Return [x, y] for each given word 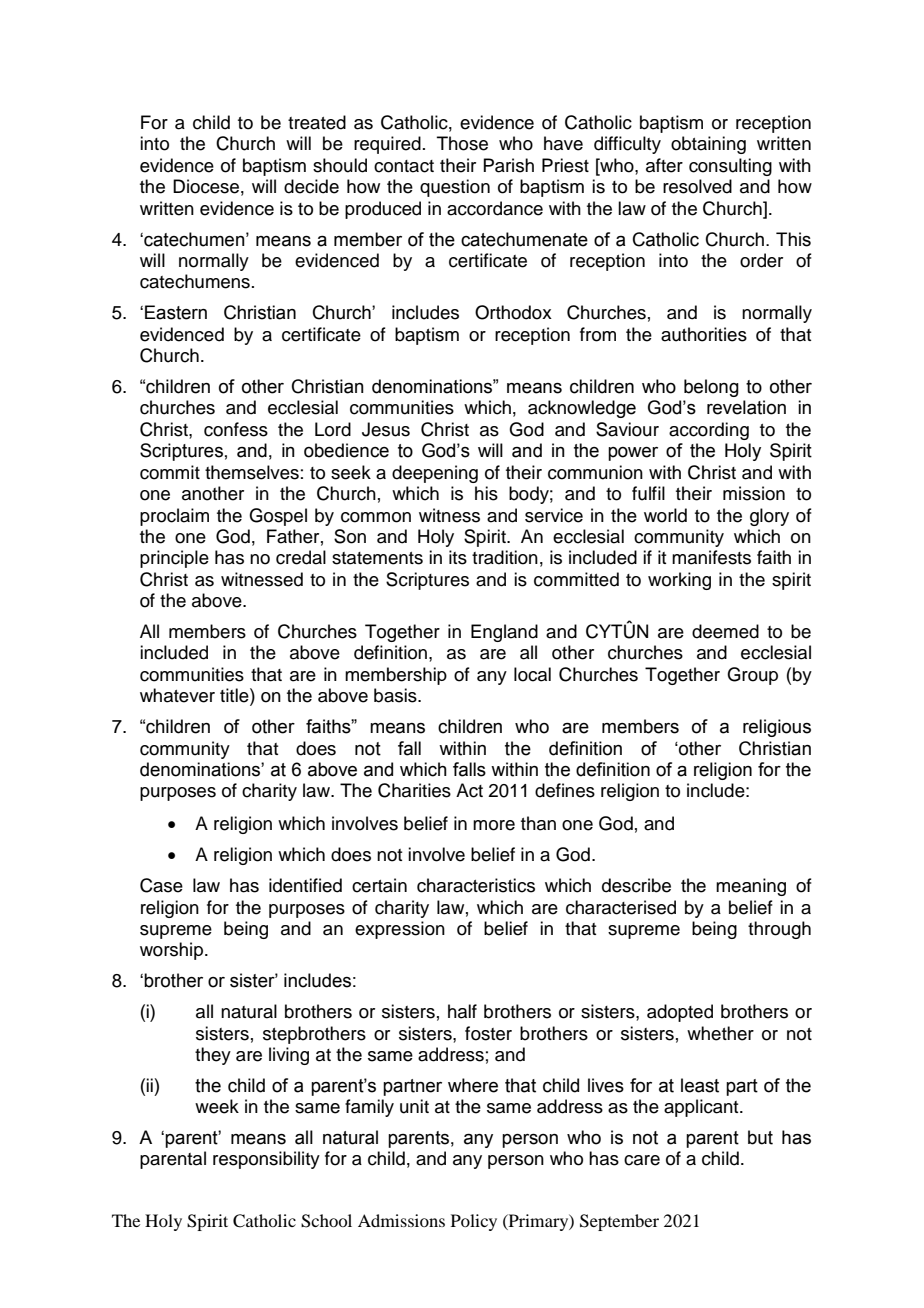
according [709, 431]
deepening [435, 474]
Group [752, 676]
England [504, 633]
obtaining [708, 145]
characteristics [476, 885]
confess [236, 429]
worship [171, 951]
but [760, 1137]
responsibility [266, 1160]
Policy [474, 1222]
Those [462, 143]
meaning [751, 887]
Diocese [206, 186]
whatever [177, 695]
